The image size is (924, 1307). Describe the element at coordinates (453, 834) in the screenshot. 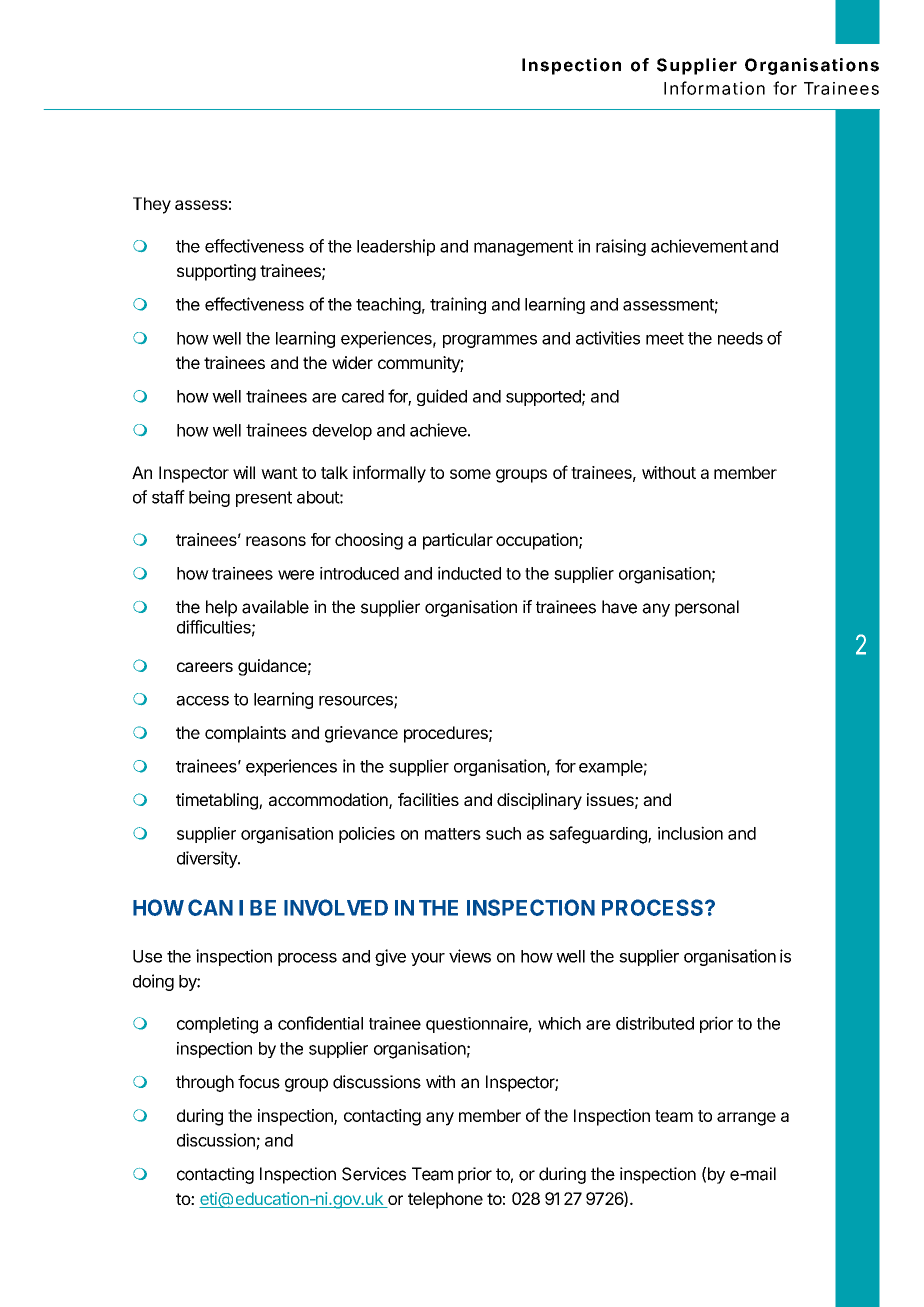

I see `matters` at that location.
